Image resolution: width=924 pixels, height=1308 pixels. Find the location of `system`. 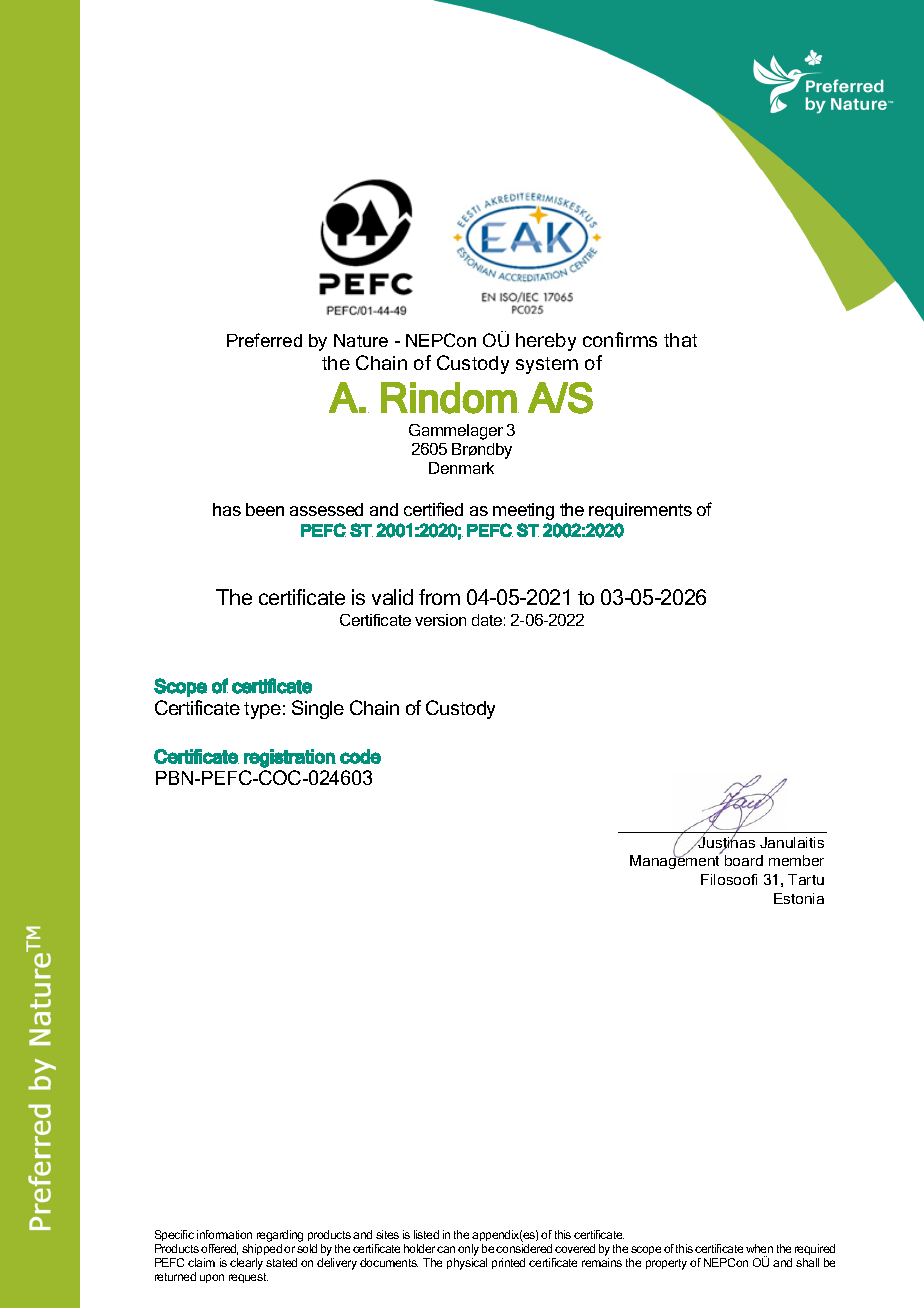

system is located at coordinates (547, 365).
